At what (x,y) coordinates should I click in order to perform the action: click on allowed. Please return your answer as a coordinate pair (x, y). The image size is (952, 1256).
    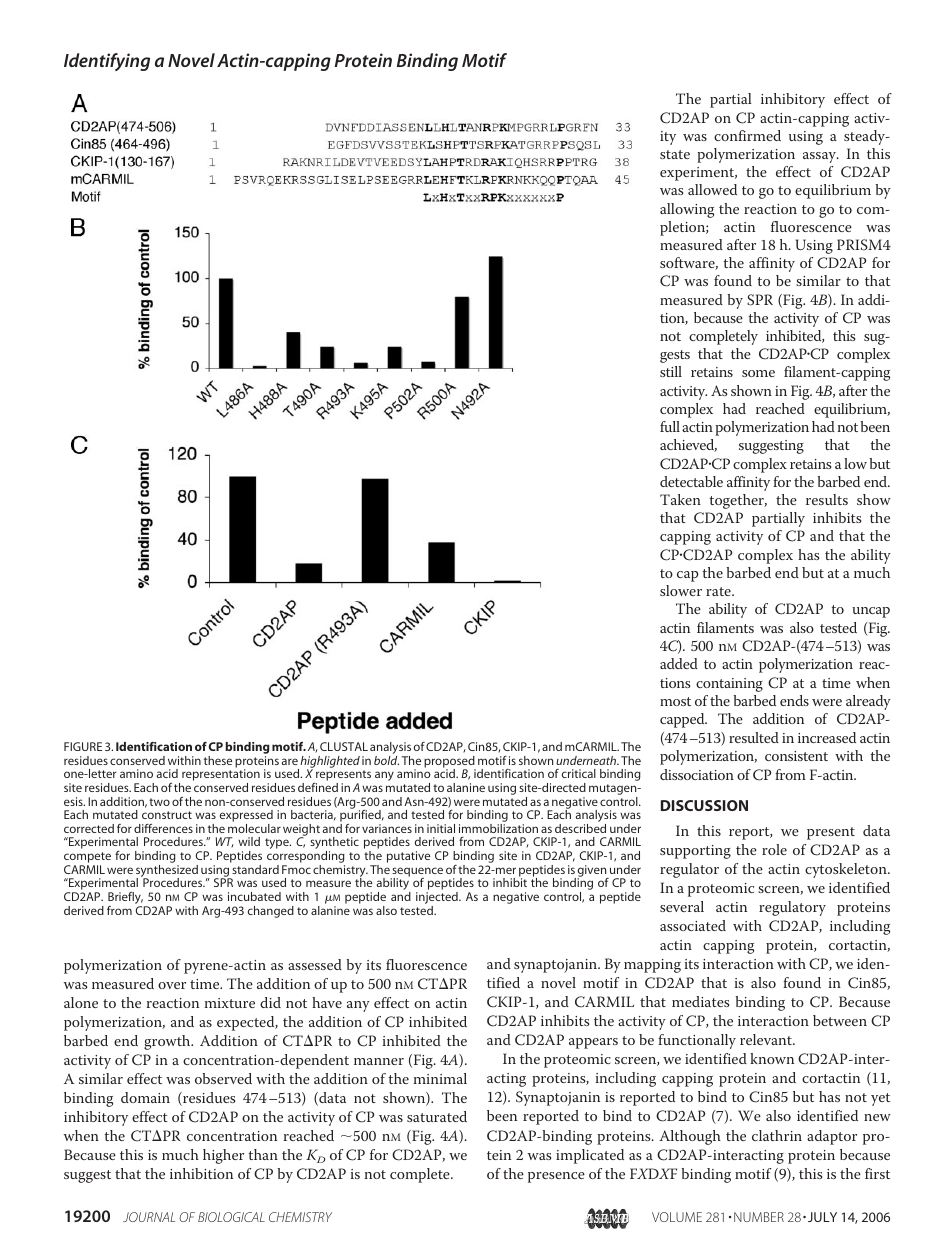
    Looking at the image, I should click on (712, 189).
